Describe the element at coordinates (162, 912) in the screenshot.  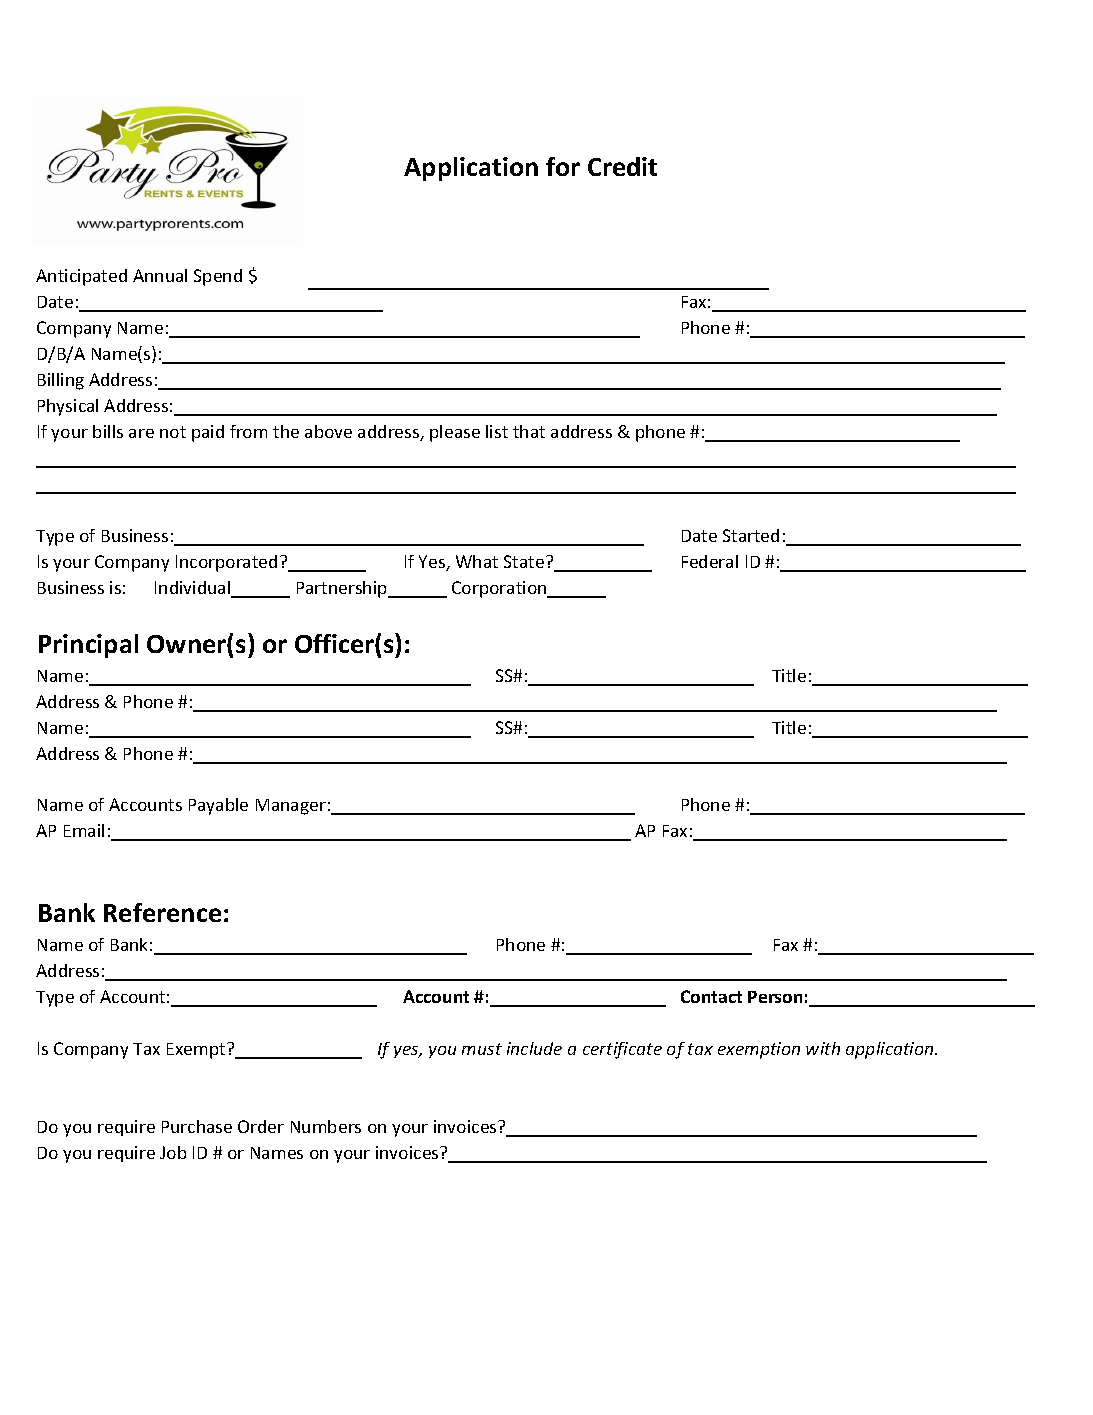
I see `Reference` at that location.
